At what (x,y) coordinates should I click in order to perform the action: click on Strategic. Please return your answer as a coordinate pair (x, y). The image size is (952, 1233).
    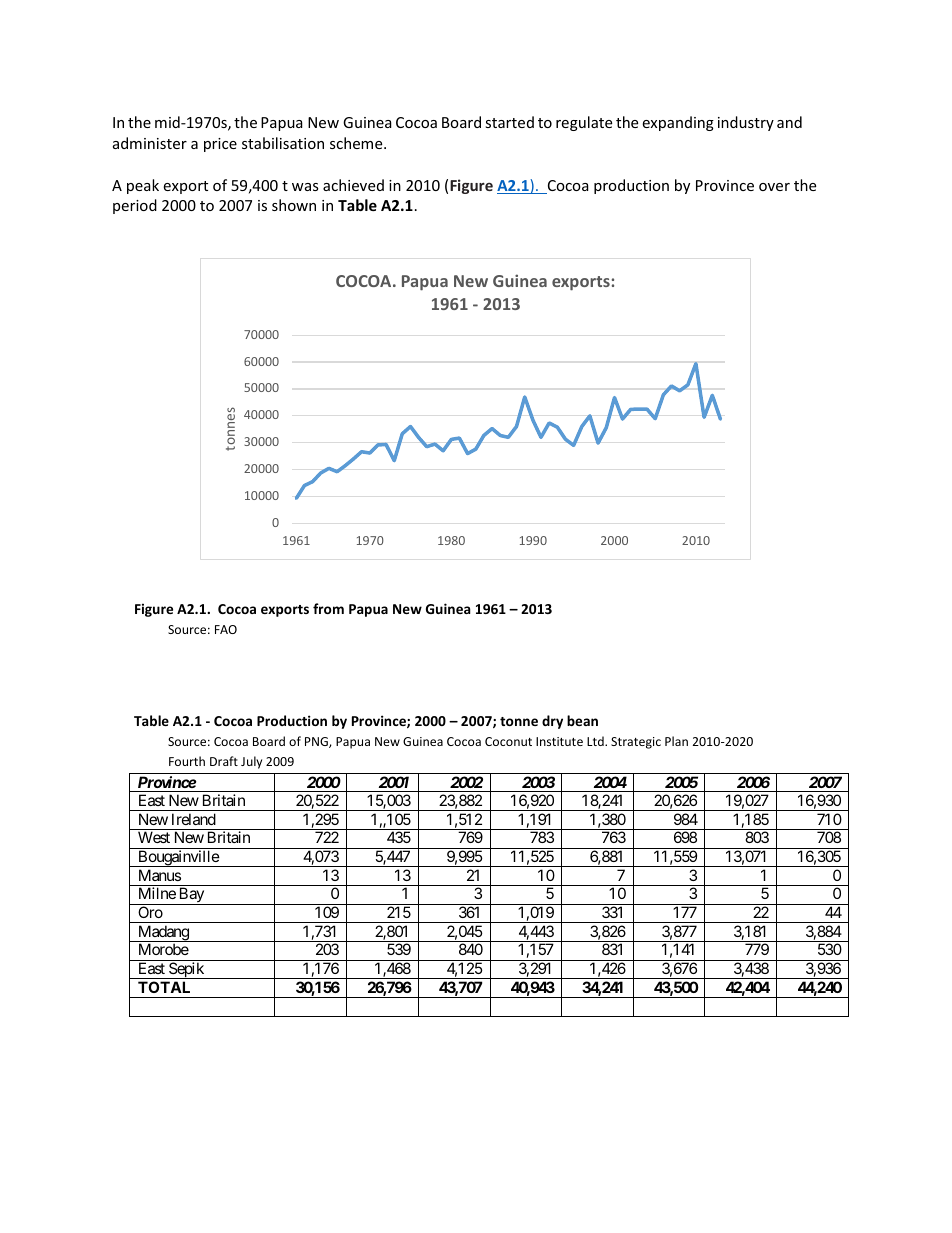
    Looking at the image, I should click on (636, 743).
